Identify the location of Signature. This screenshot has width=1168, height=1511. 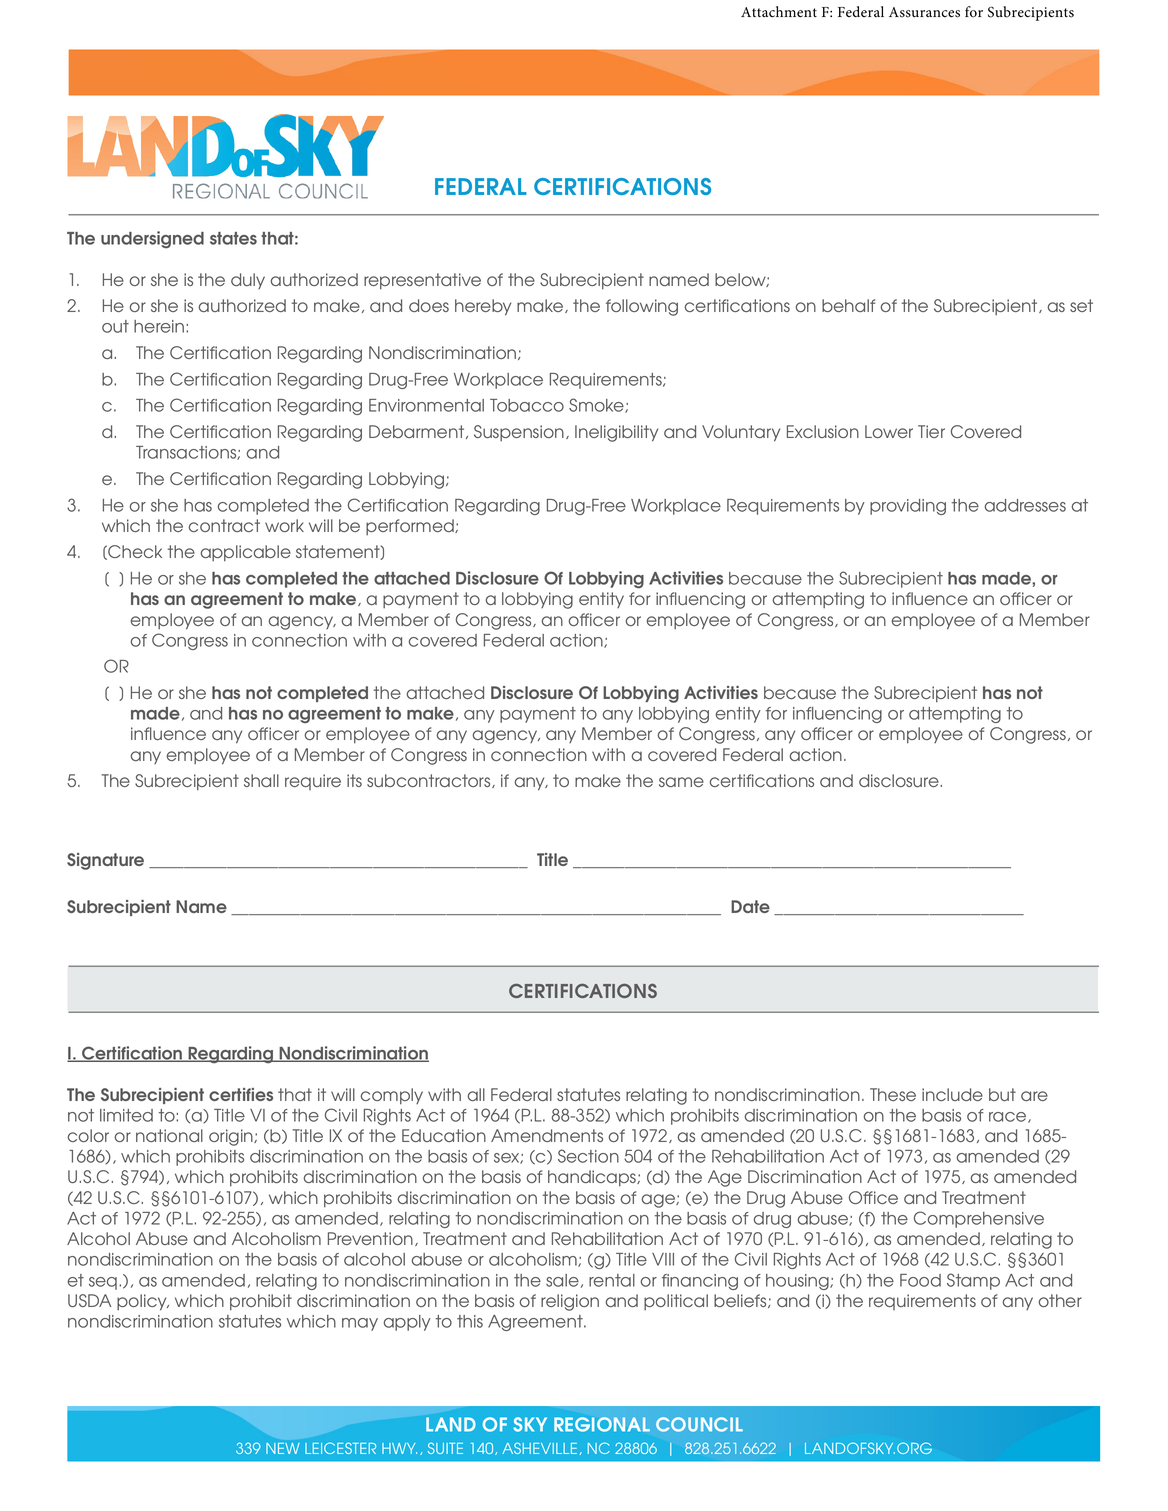
(105, 861).
